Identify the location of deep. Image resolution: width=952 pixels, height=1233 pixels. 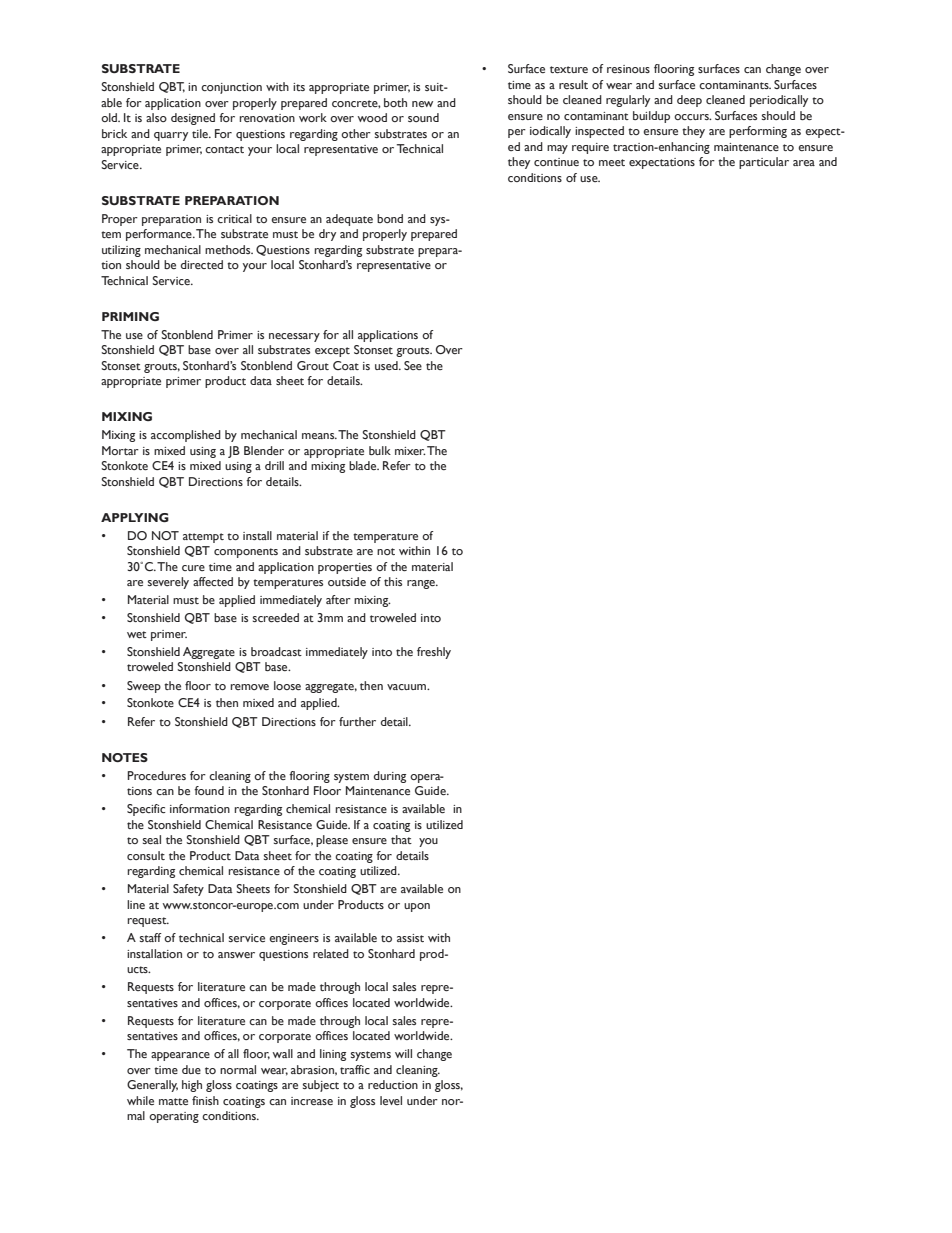
(689, 101).
